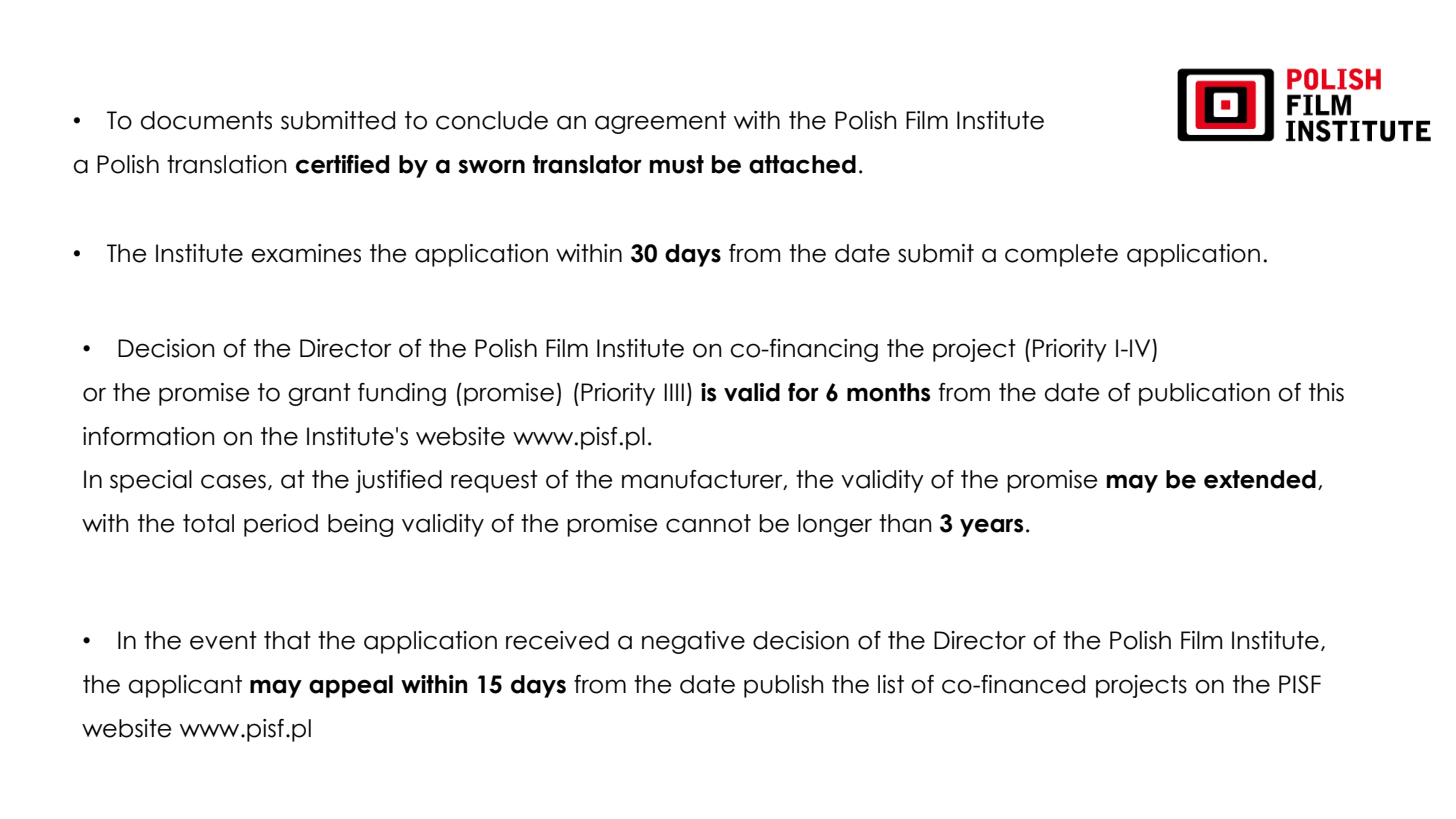 The height and width of the page is (819, 1456). Describe the element at coordinates (891, 684) in the page. I see `list` at that location.
